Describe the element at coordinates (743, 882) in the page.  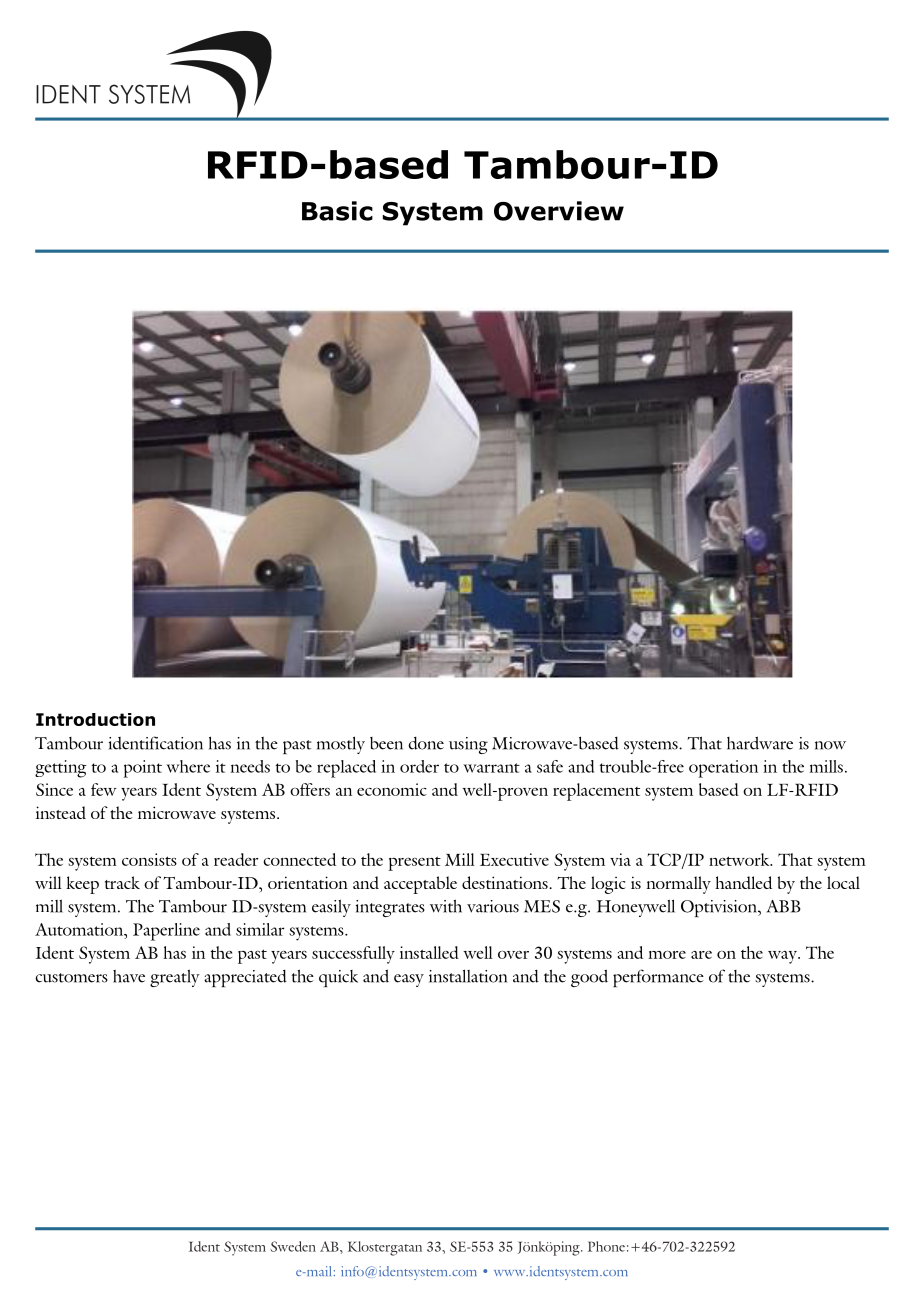
I see `handled` at that location.
